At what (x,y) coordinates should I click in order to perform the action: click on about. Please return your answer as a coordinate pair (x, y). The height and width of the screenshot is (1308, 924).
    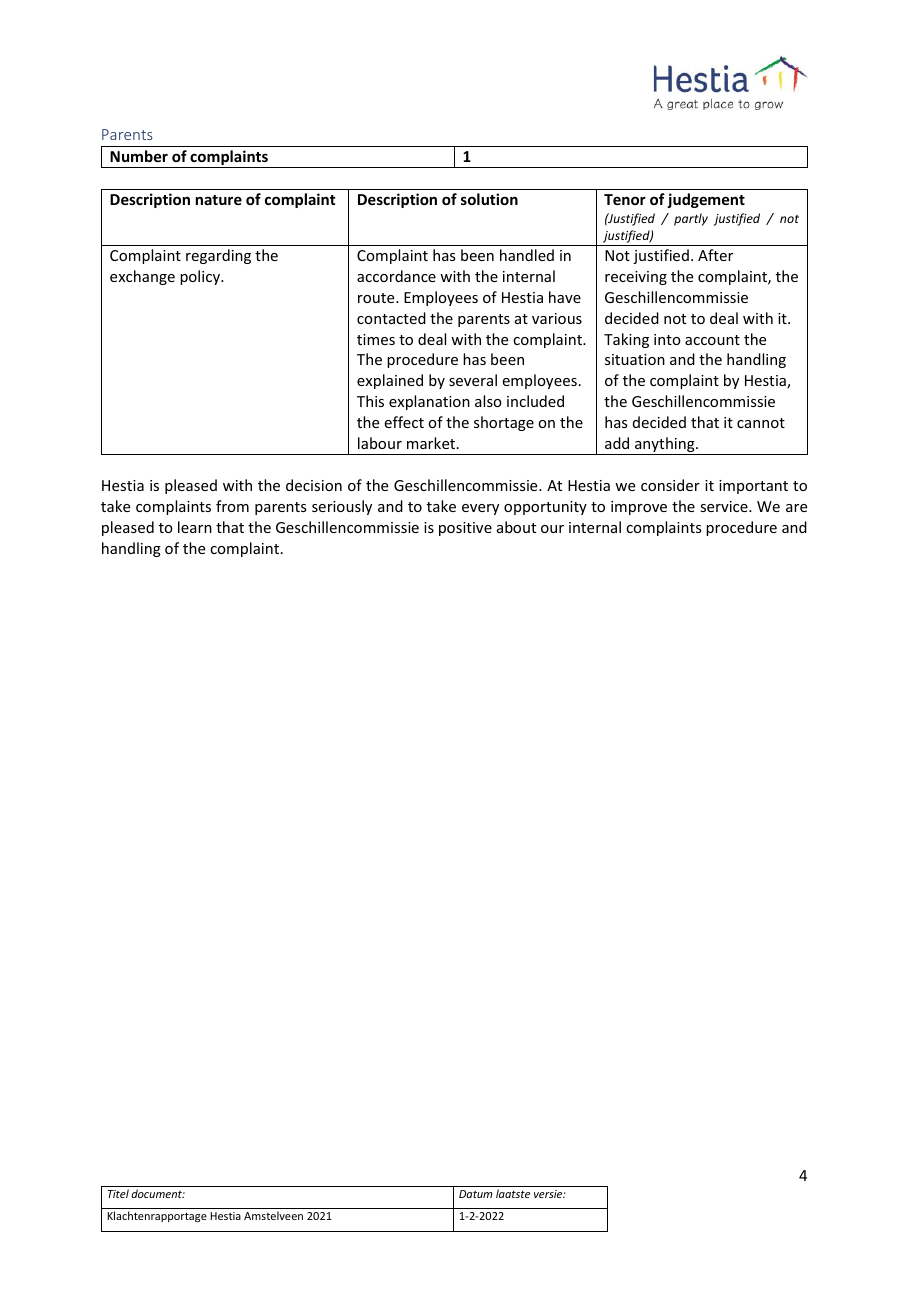
    Looking at the image, I should click on (516, 527).
